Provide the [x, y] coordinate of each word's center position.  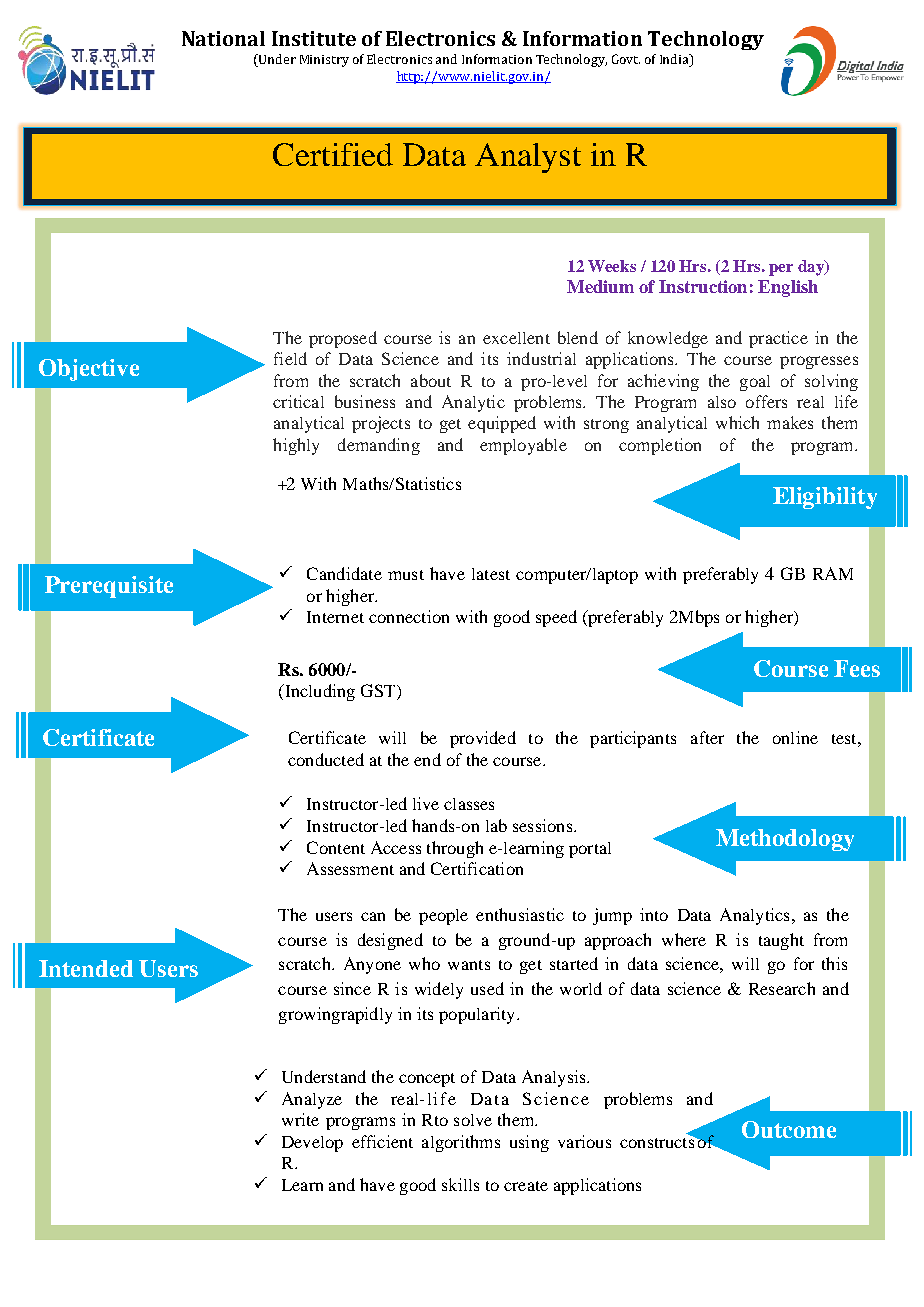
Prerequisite [109, 587]
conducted [326, 759]
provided [483, 739]
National [223, 38]
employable [523, 446]
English [788, 288]
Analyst [528, 158]
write [300, 1119]
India [675, 60]
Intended [86, 968]
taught [781, 941]
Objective [89, 370]
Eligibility [825, 498]
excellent [516, 338]
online [795, 737]
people [443, 917]
